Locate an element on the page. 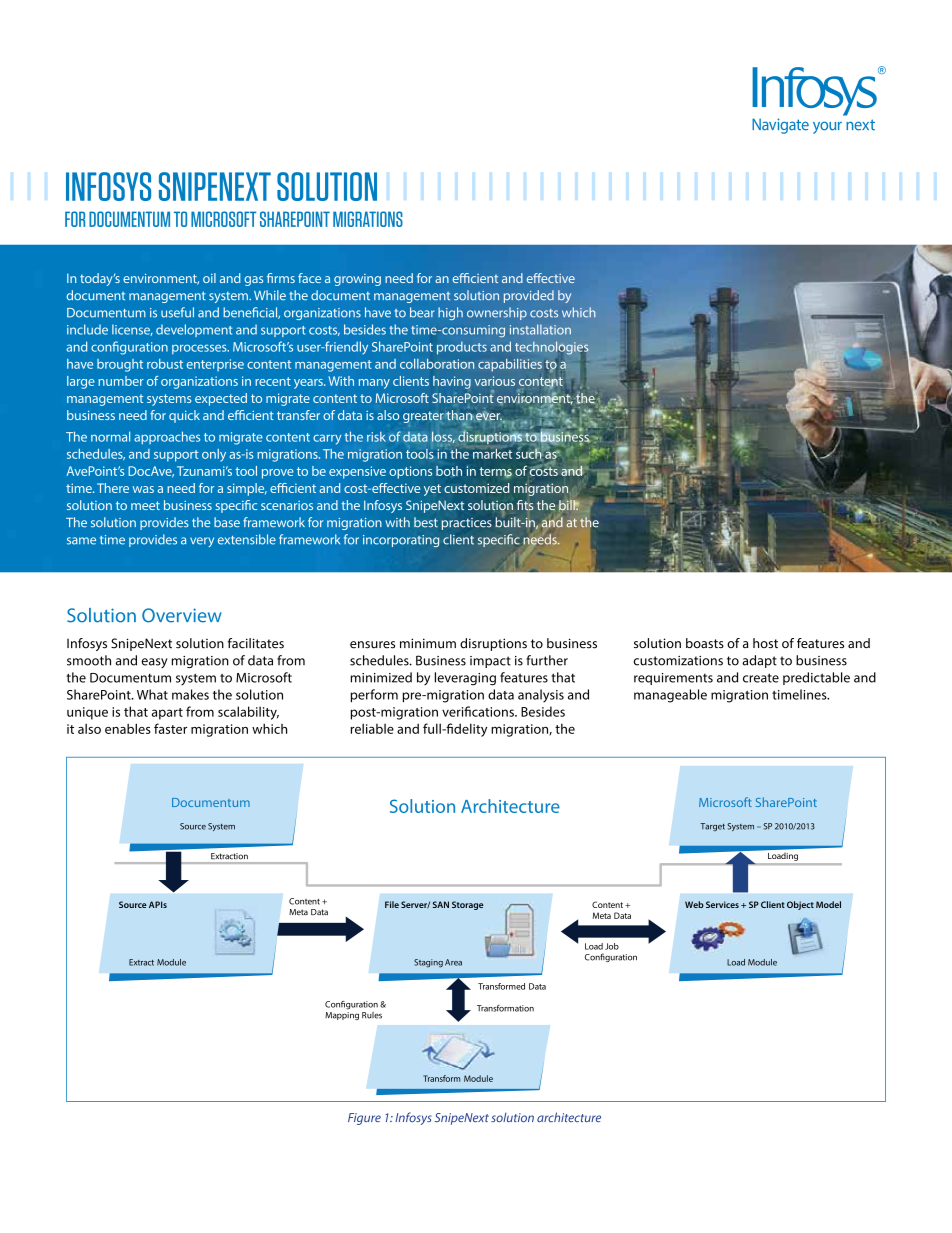  SAN is located at coordinates (441, 904).
